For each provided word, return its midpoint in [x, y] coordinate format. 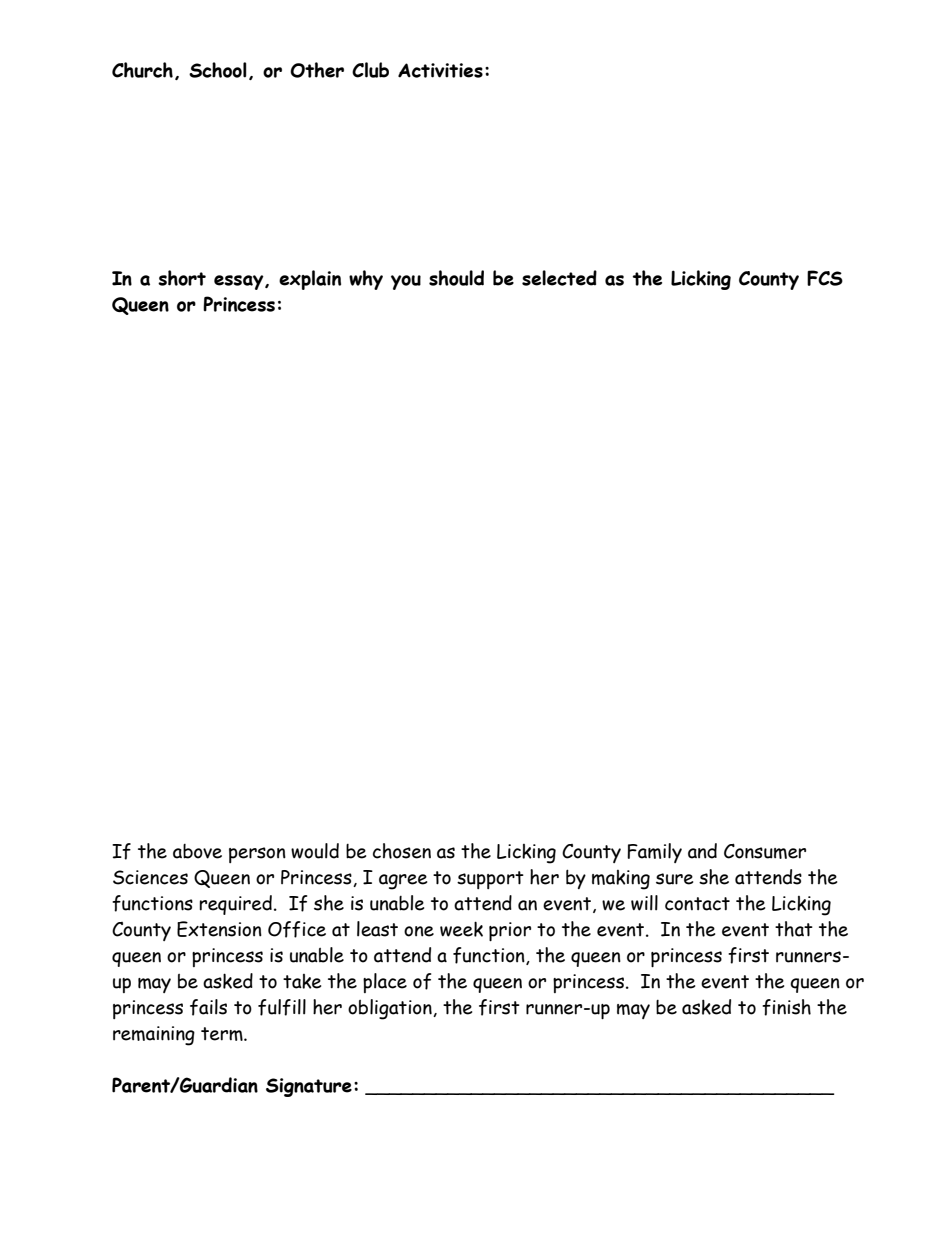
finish [786, 1007]
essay [240, 282]
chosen [402, 851]
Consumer [765, 851]
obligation [391, 1009]
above [197, 851]
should [456, 278]
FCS [825, 278]
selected [559, 278]
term [223, 1034]
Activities [440, 70]
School [218, 70]
